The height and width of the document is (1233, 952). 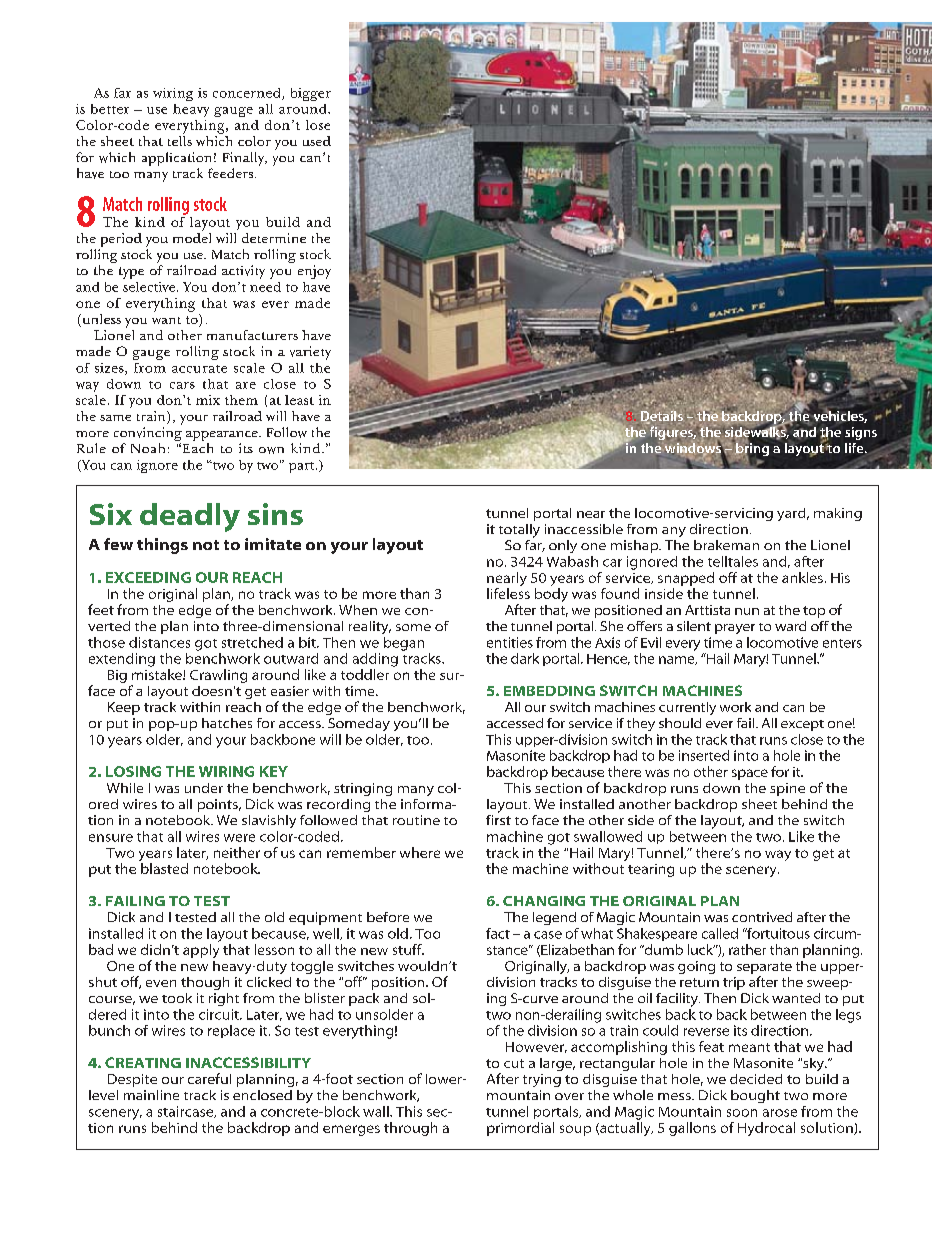 I want to click on contrived, so click(x=762, y=917).
